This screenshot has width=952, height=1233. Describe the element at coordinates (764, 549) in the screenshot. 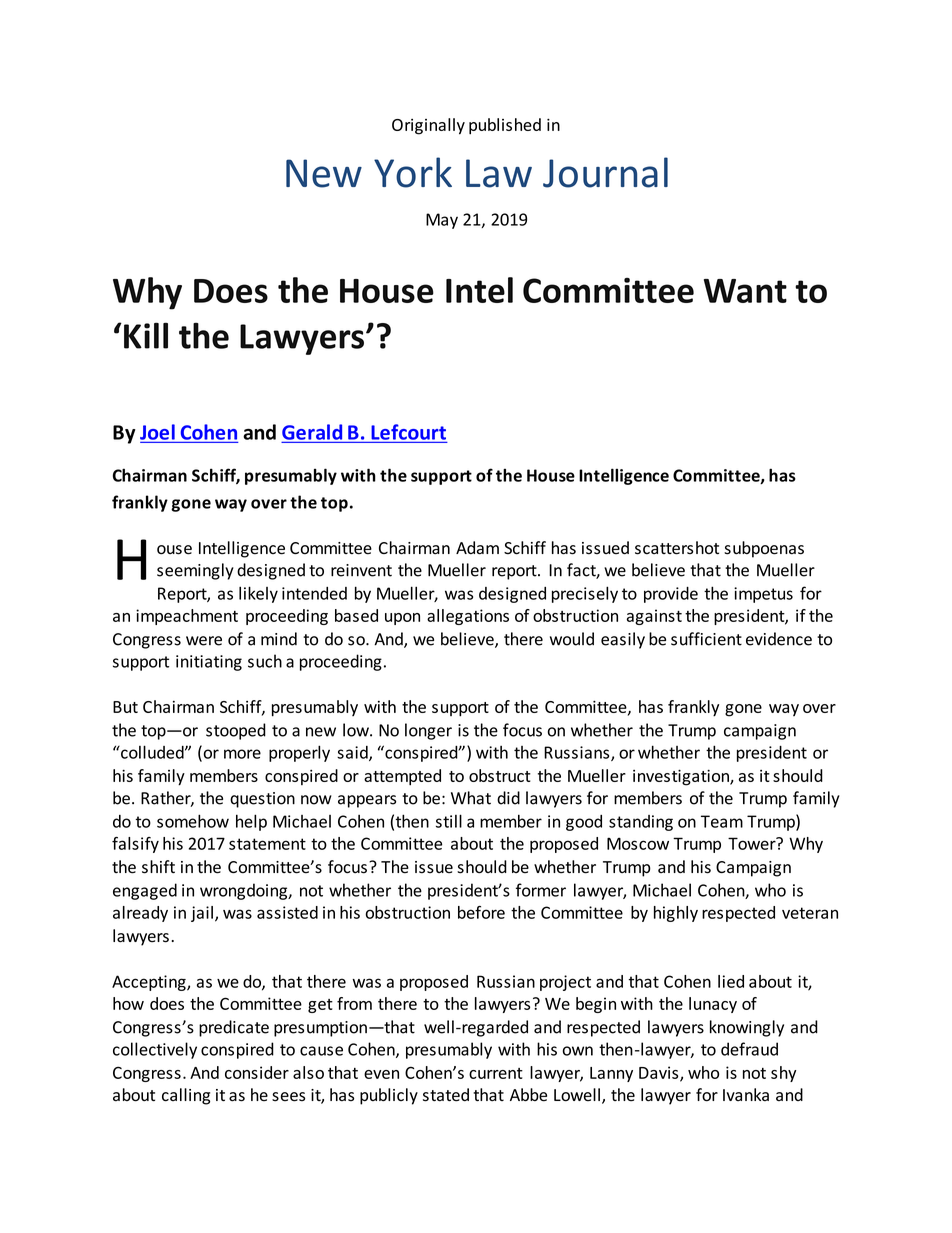

I see `subpoenas` at that location.
